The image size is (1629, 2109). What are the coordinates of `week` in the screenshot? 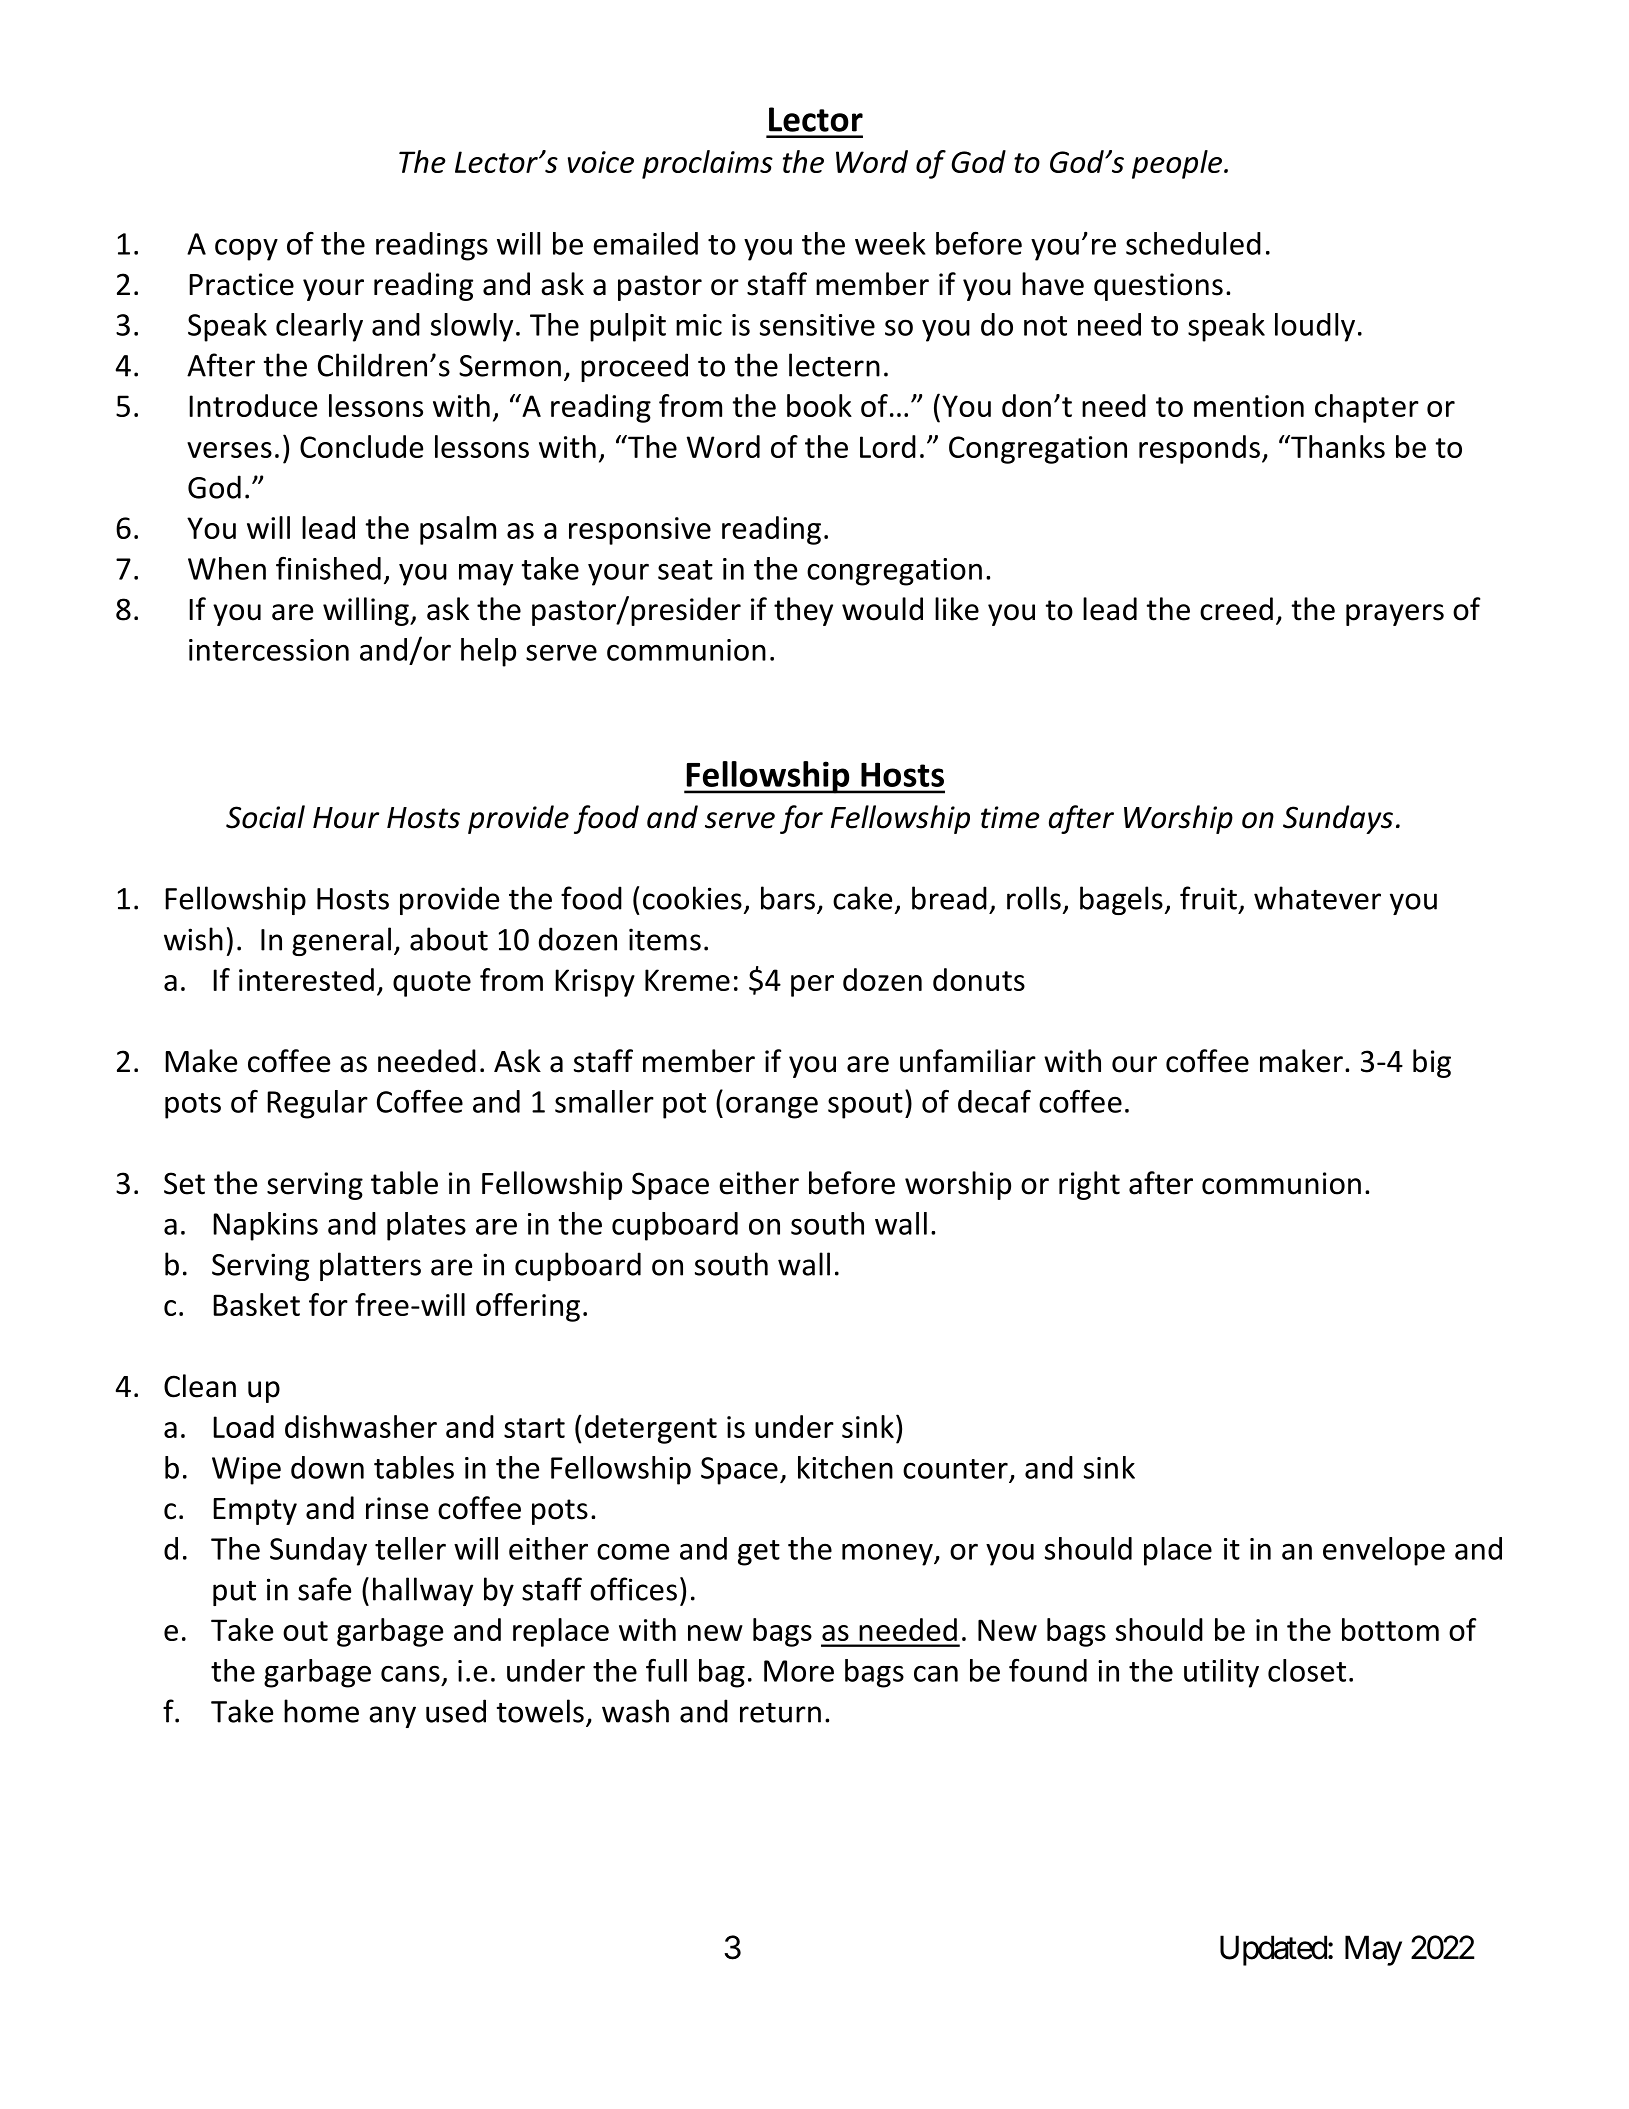 It's located at (890, 243).
